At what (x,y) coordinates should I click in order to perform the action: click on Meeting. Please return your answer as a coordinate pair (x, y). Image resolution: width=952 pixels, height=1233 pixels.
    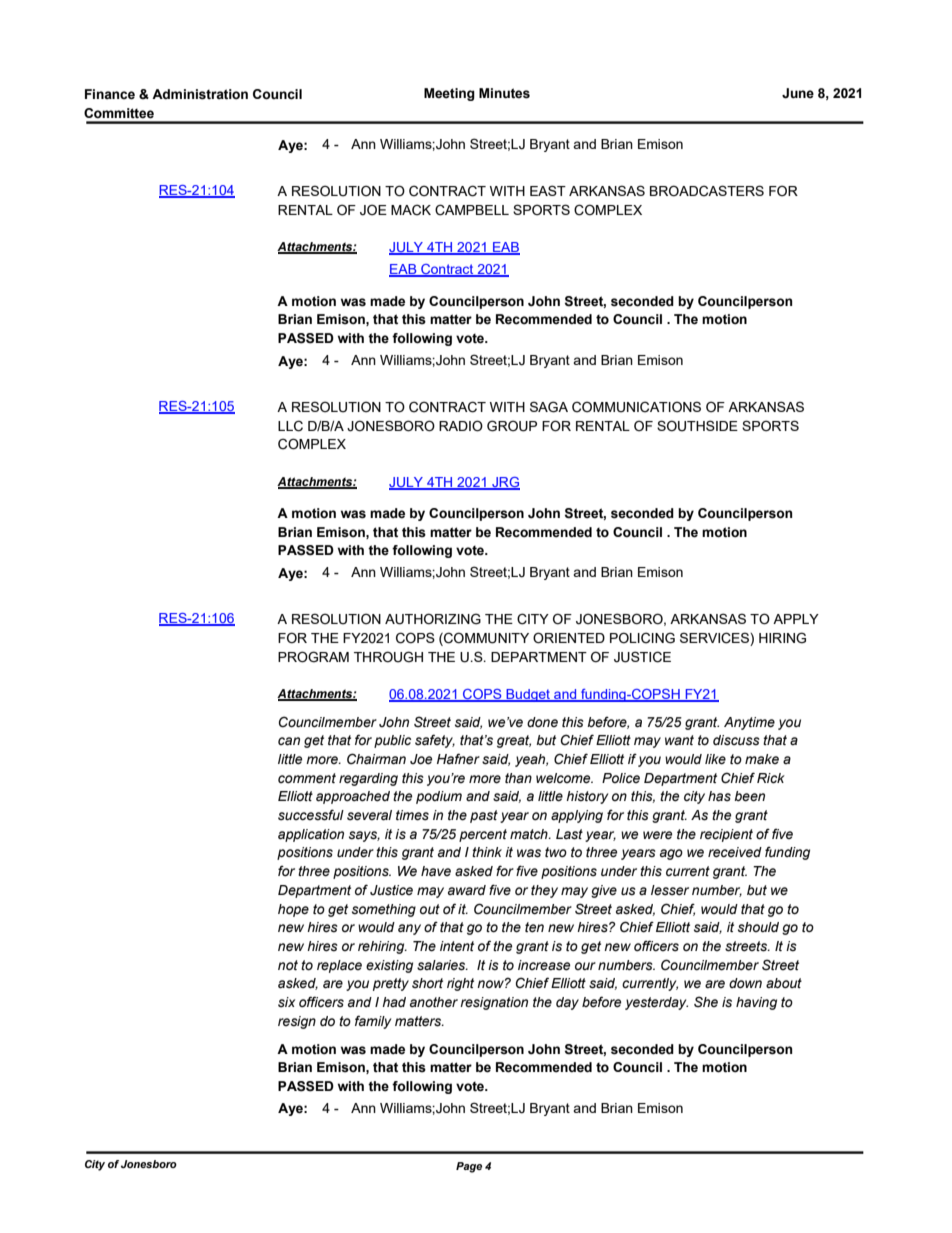
    Looking at the image, I should click on (449, 94).
